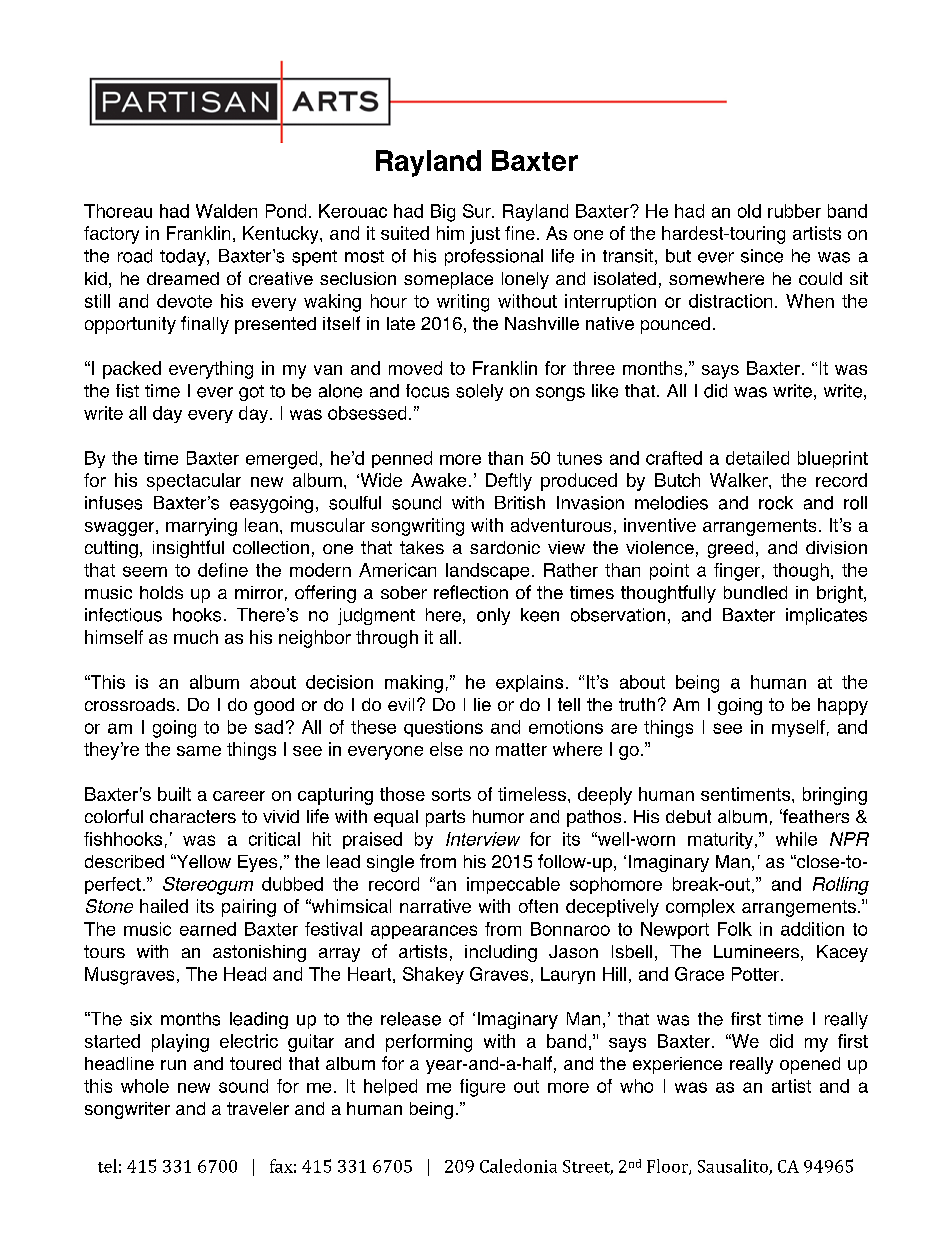 This document has height=1233, width=952. I want to click on built, so click(174, 794).
